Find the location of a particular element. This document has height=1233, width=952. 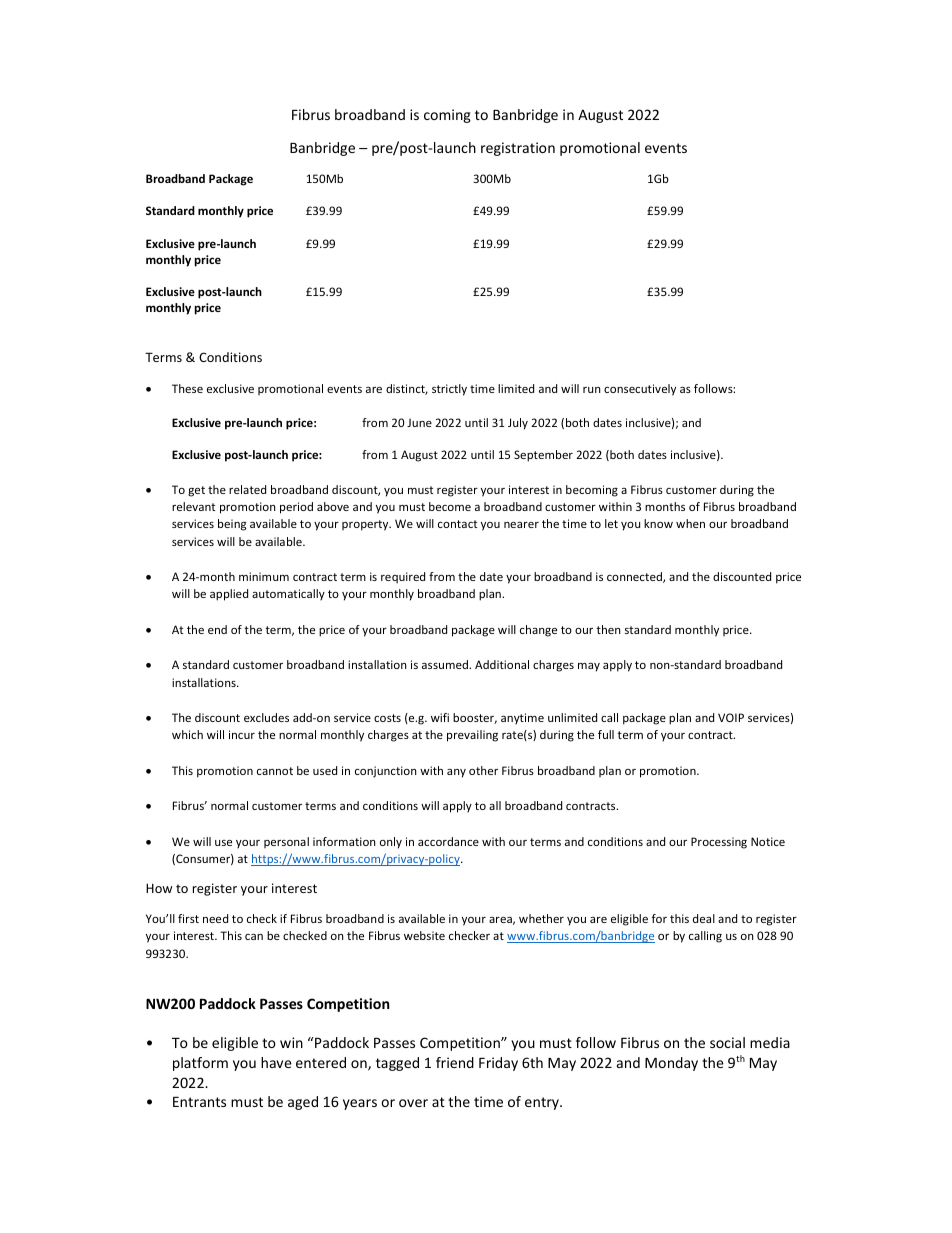

personal is located at coordinates (286, 842).
